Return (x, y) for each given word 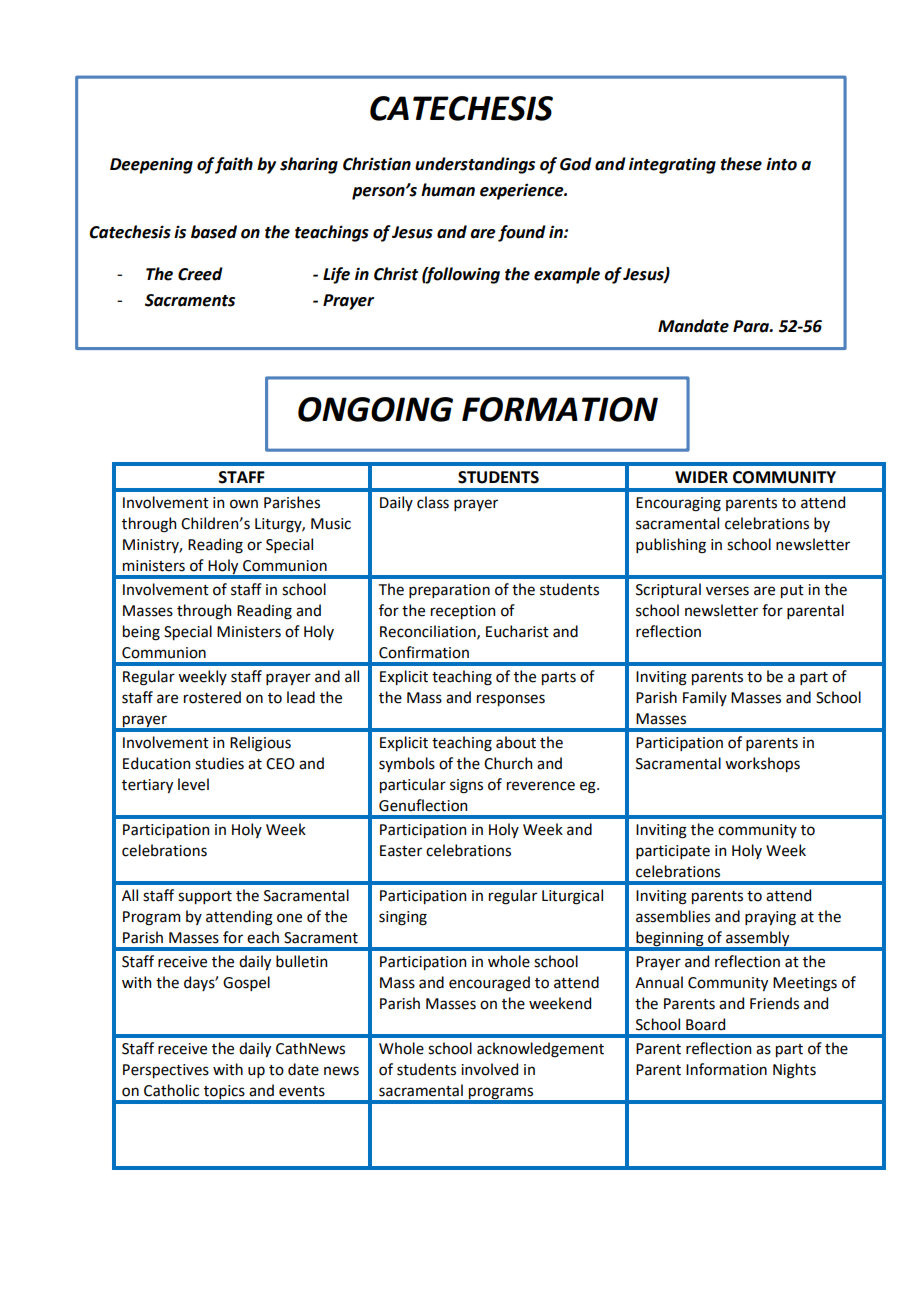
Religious (260, 744)
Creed (200, 274)
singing (403, 918)
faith (233, 165)
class (433, 502)
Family (705, 698)
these (741, 164)
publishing (671, 546)
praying (770, 918)
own (244, 504)
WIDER (701, 477)
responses (511, 700)
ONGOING (375, 409)
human (448, 190)
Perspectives (166, 1071)
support (205, 897)
